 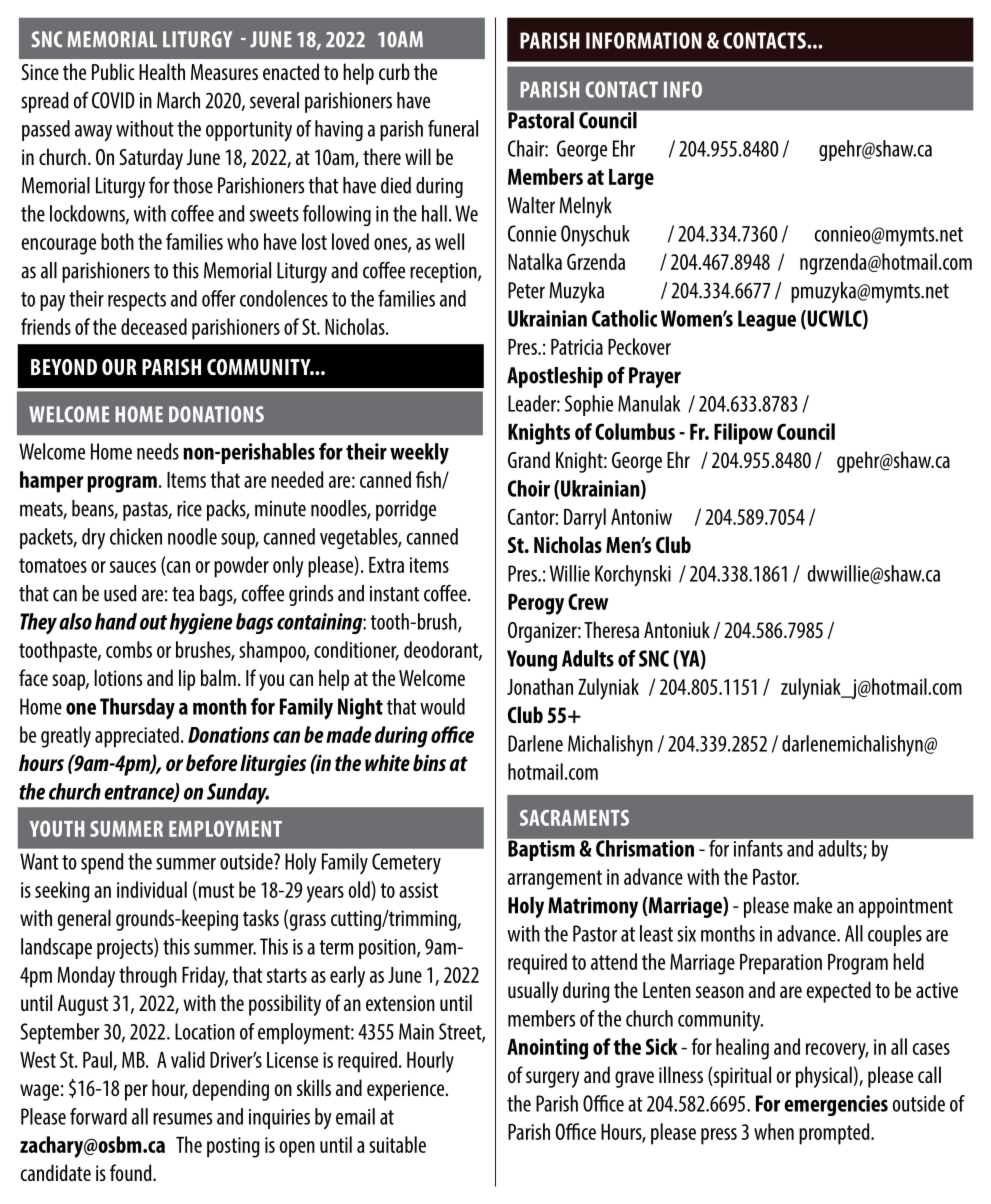 What do you see at coordinates (453, 128) in the page?
I see `funeral` at bounding box center [453, 128].
